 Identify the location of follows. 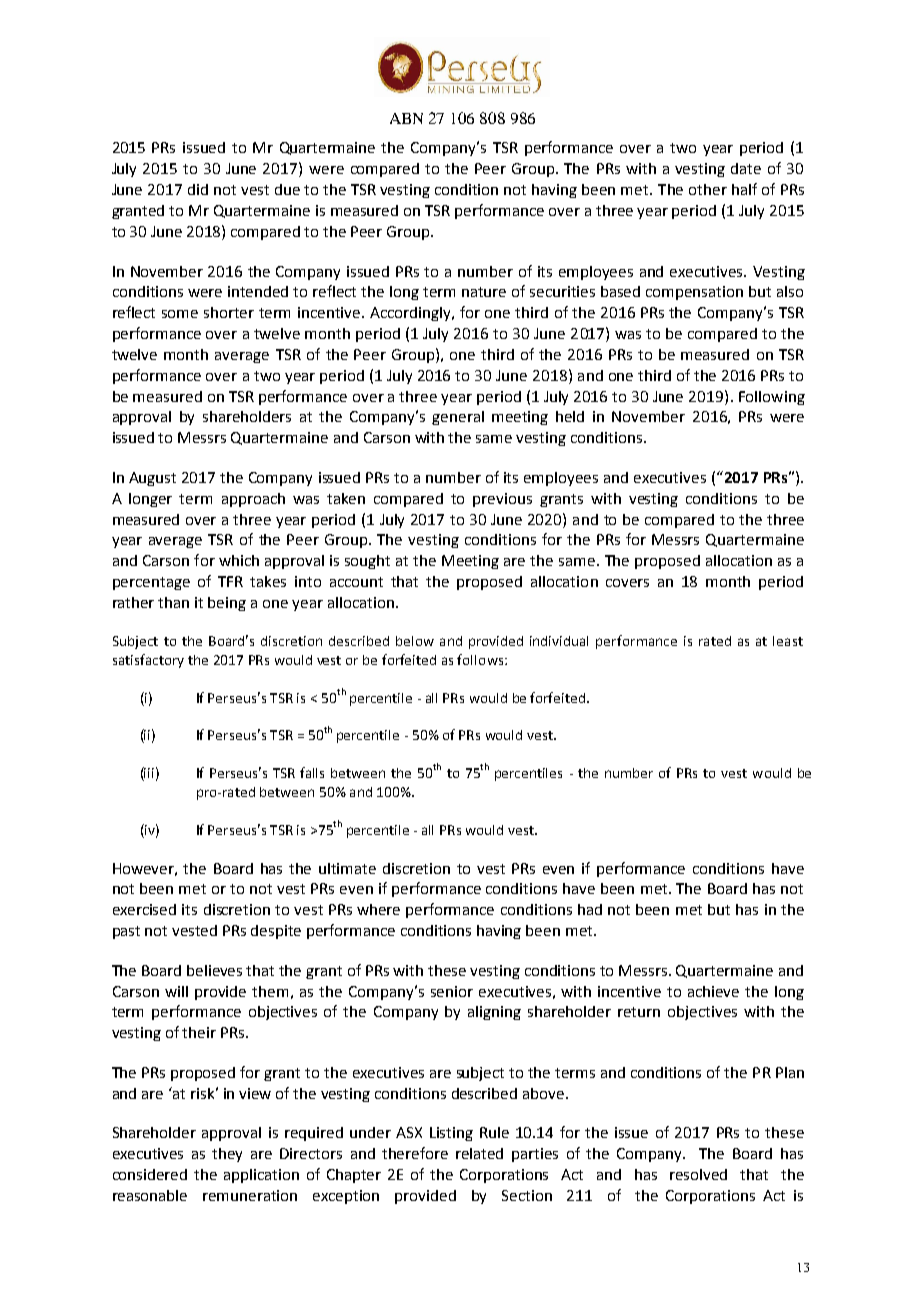
(480, 659).
